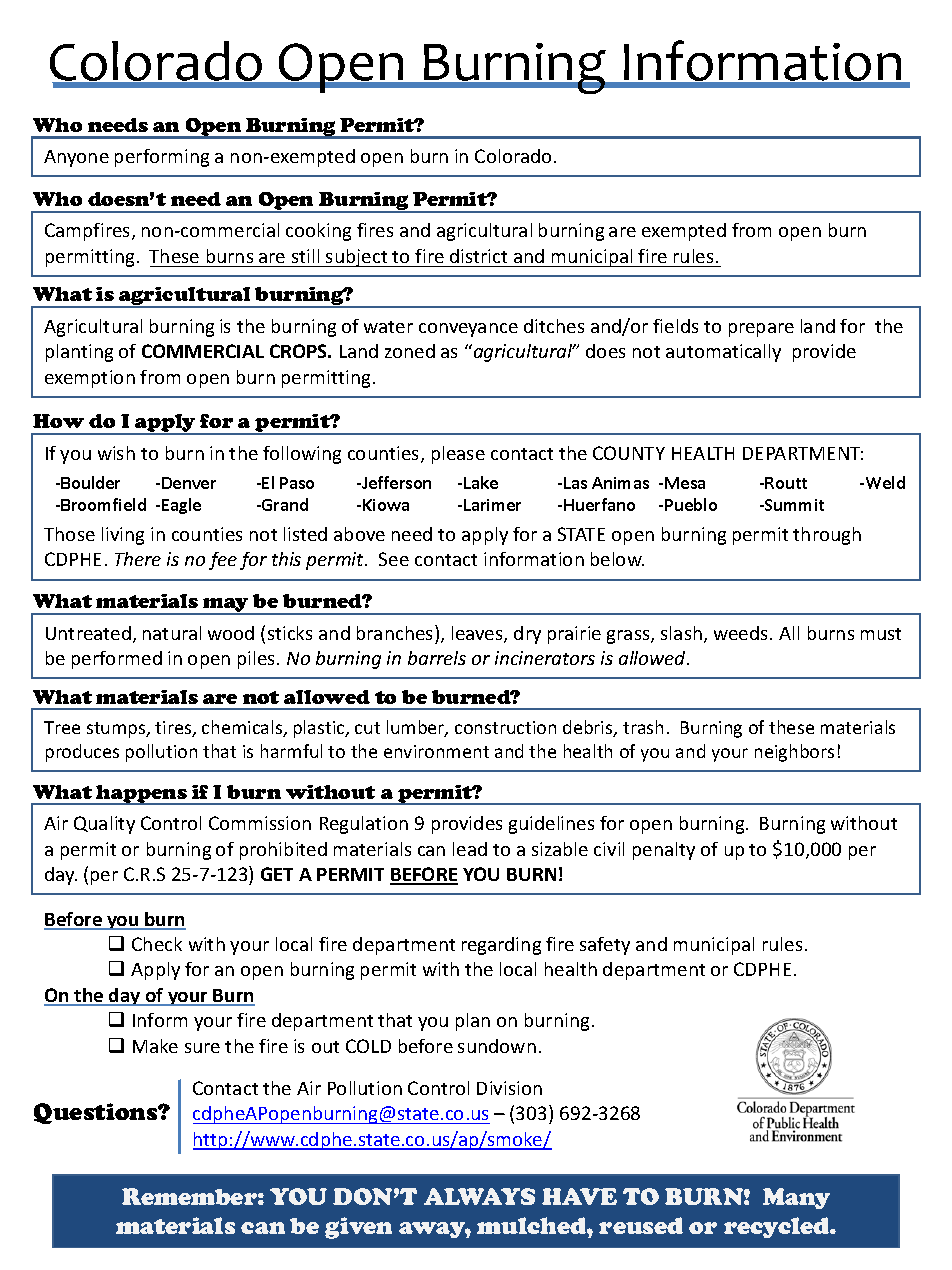  What do you see at coordinates (358, 1228) in the image?
I see `given` at bounding box center [358, 1228].
